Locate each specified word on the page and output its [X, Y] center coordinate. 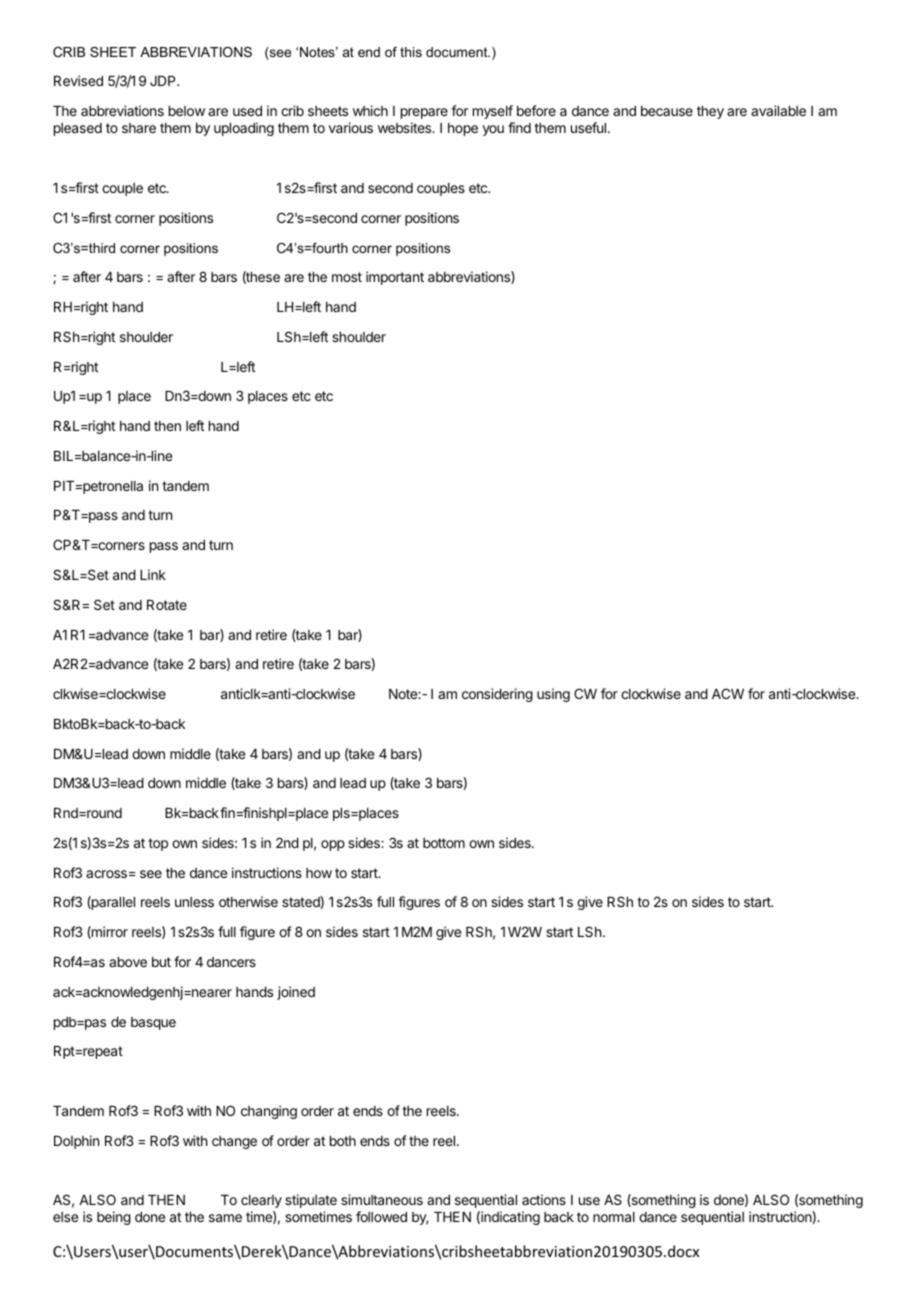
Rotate [167, 605]
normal [614, 1217]
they [710, 112]
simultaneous [382, 1199]
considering [497, 695]
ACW [728, 693]
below [187, 111]
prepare [424, 113]
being [114, 1218]
